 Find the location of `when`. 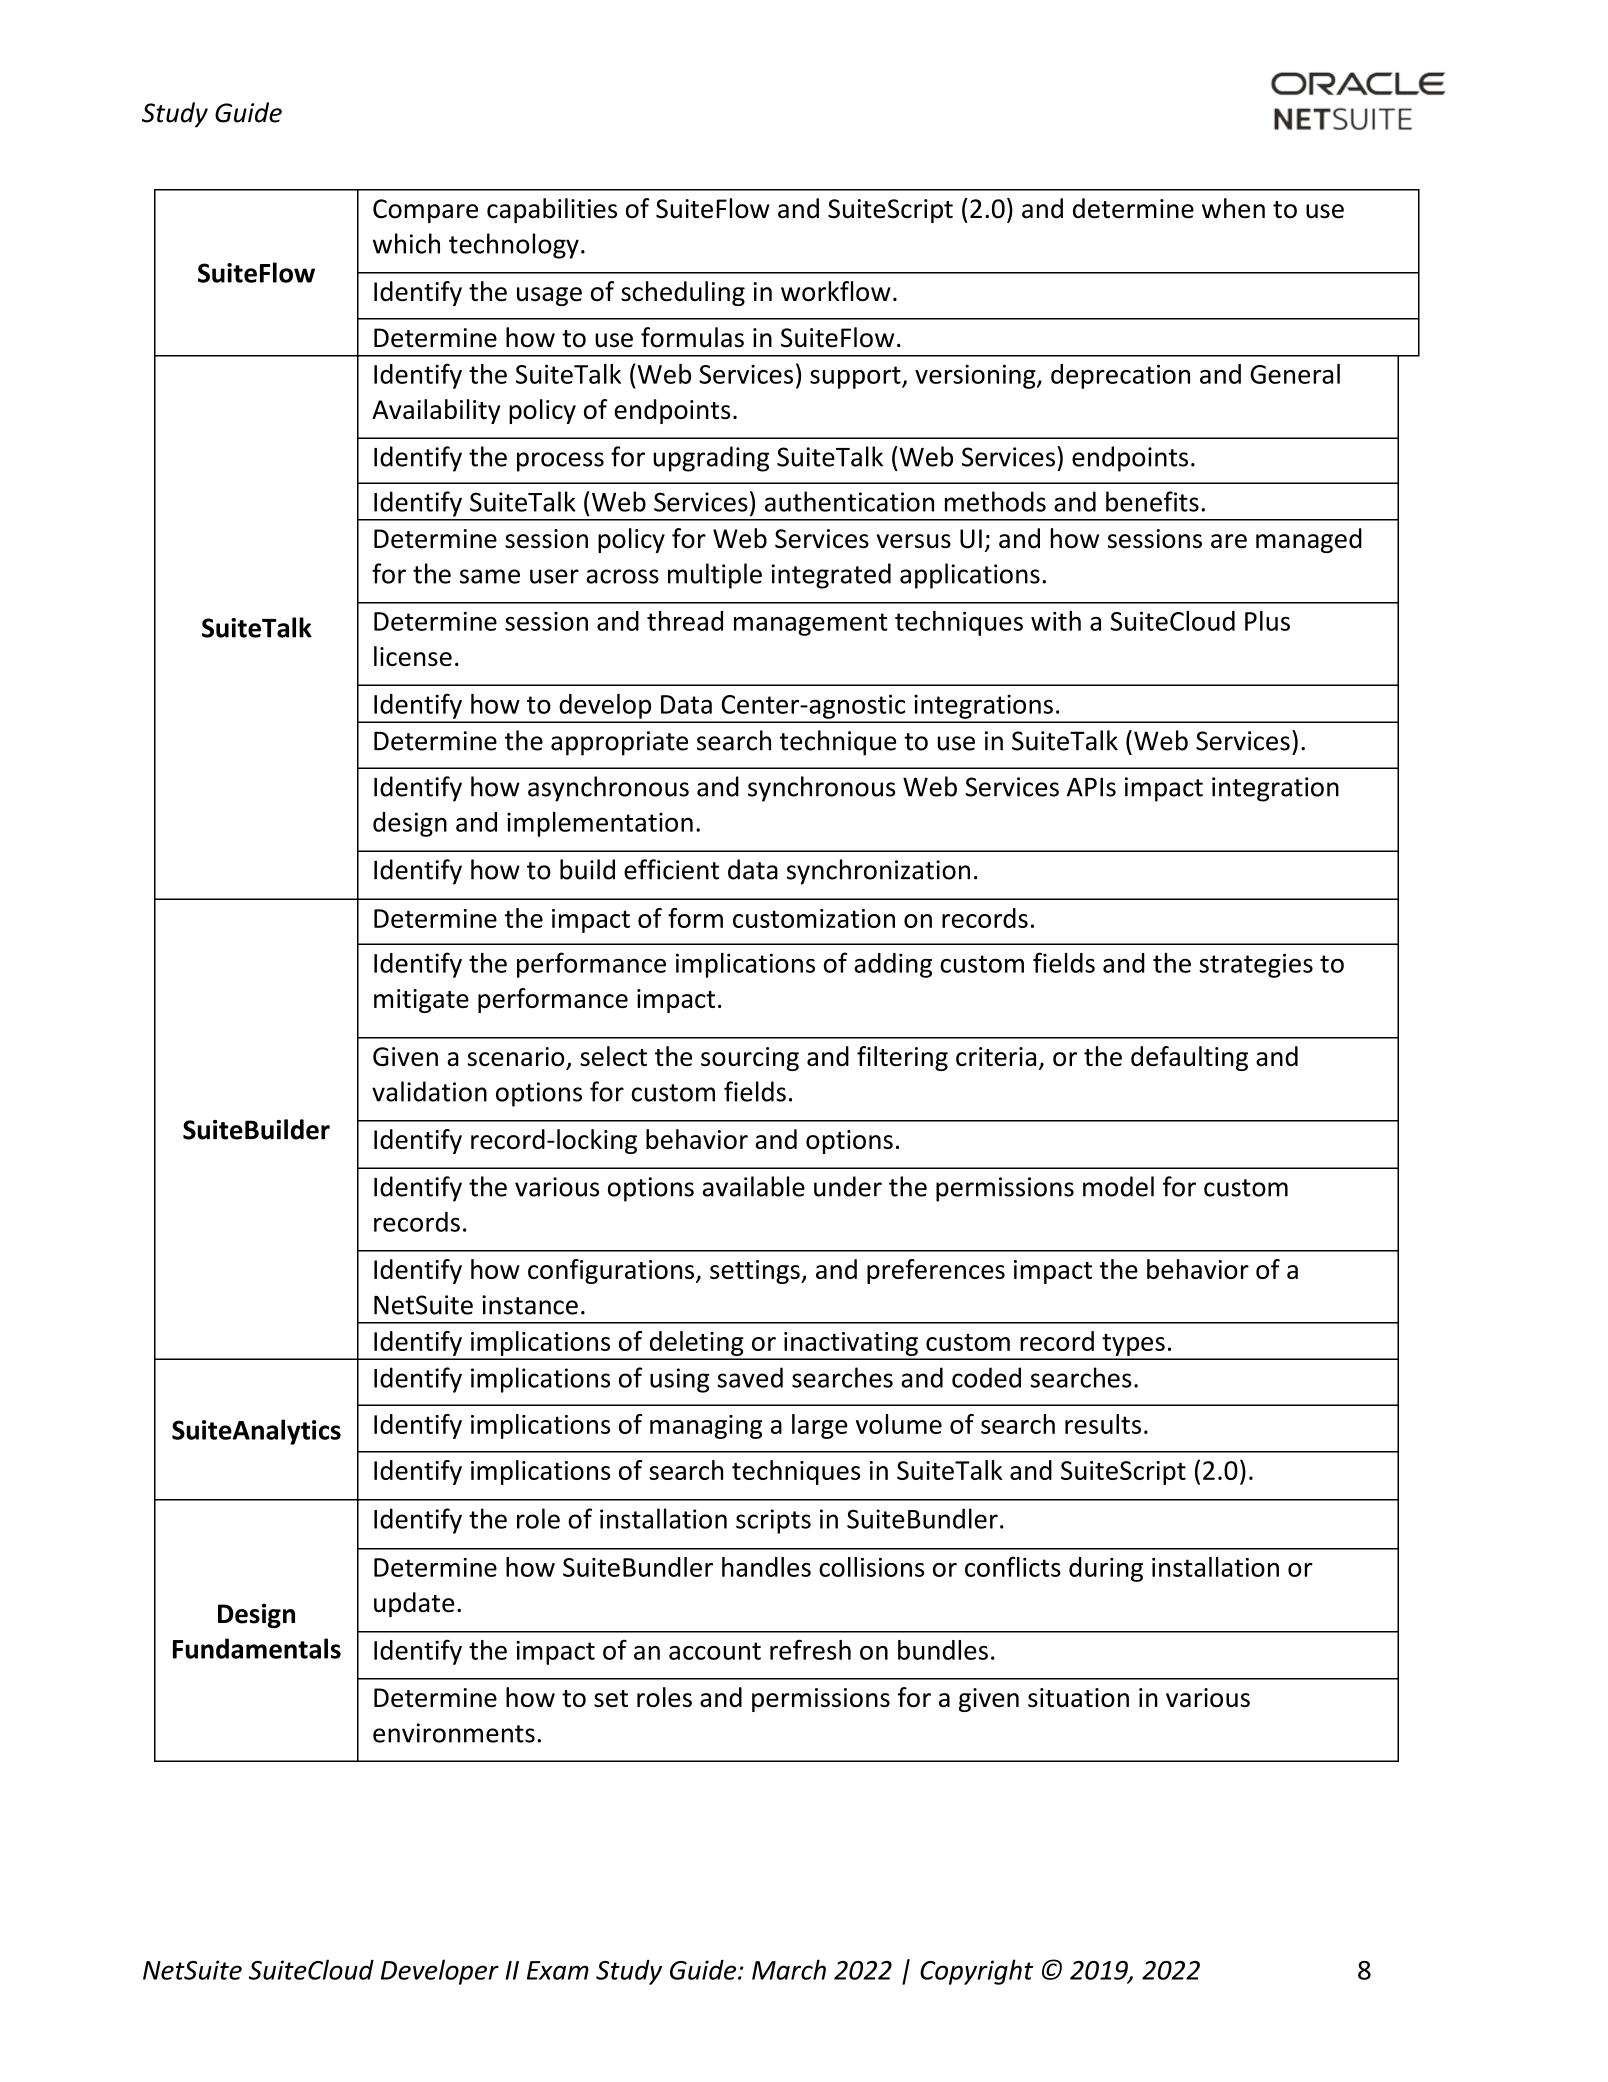

when is located at coordinates (1233, 208).
